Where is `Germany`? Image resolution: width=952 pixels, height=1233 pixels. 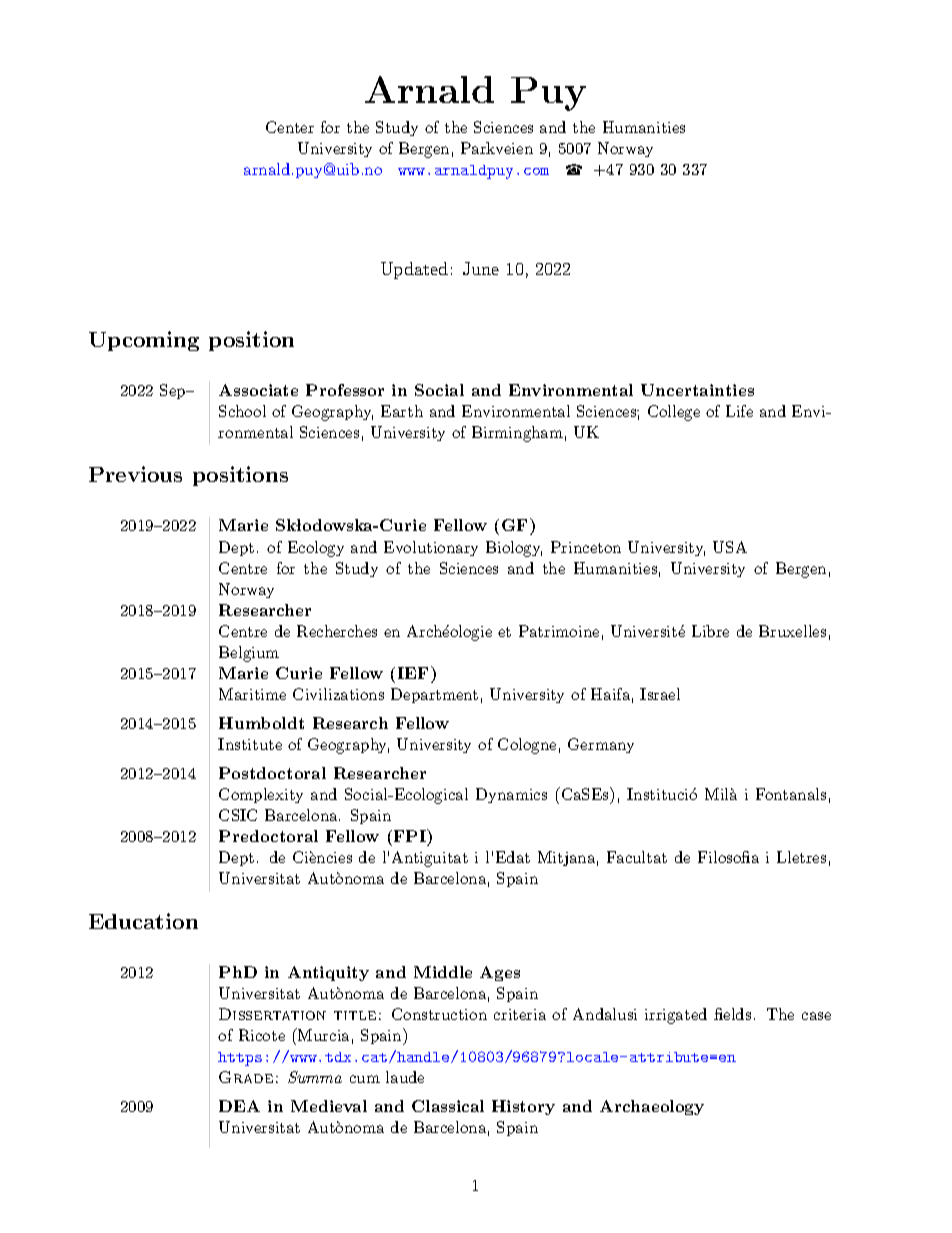 Germany is located at coordinates (601, 745).
